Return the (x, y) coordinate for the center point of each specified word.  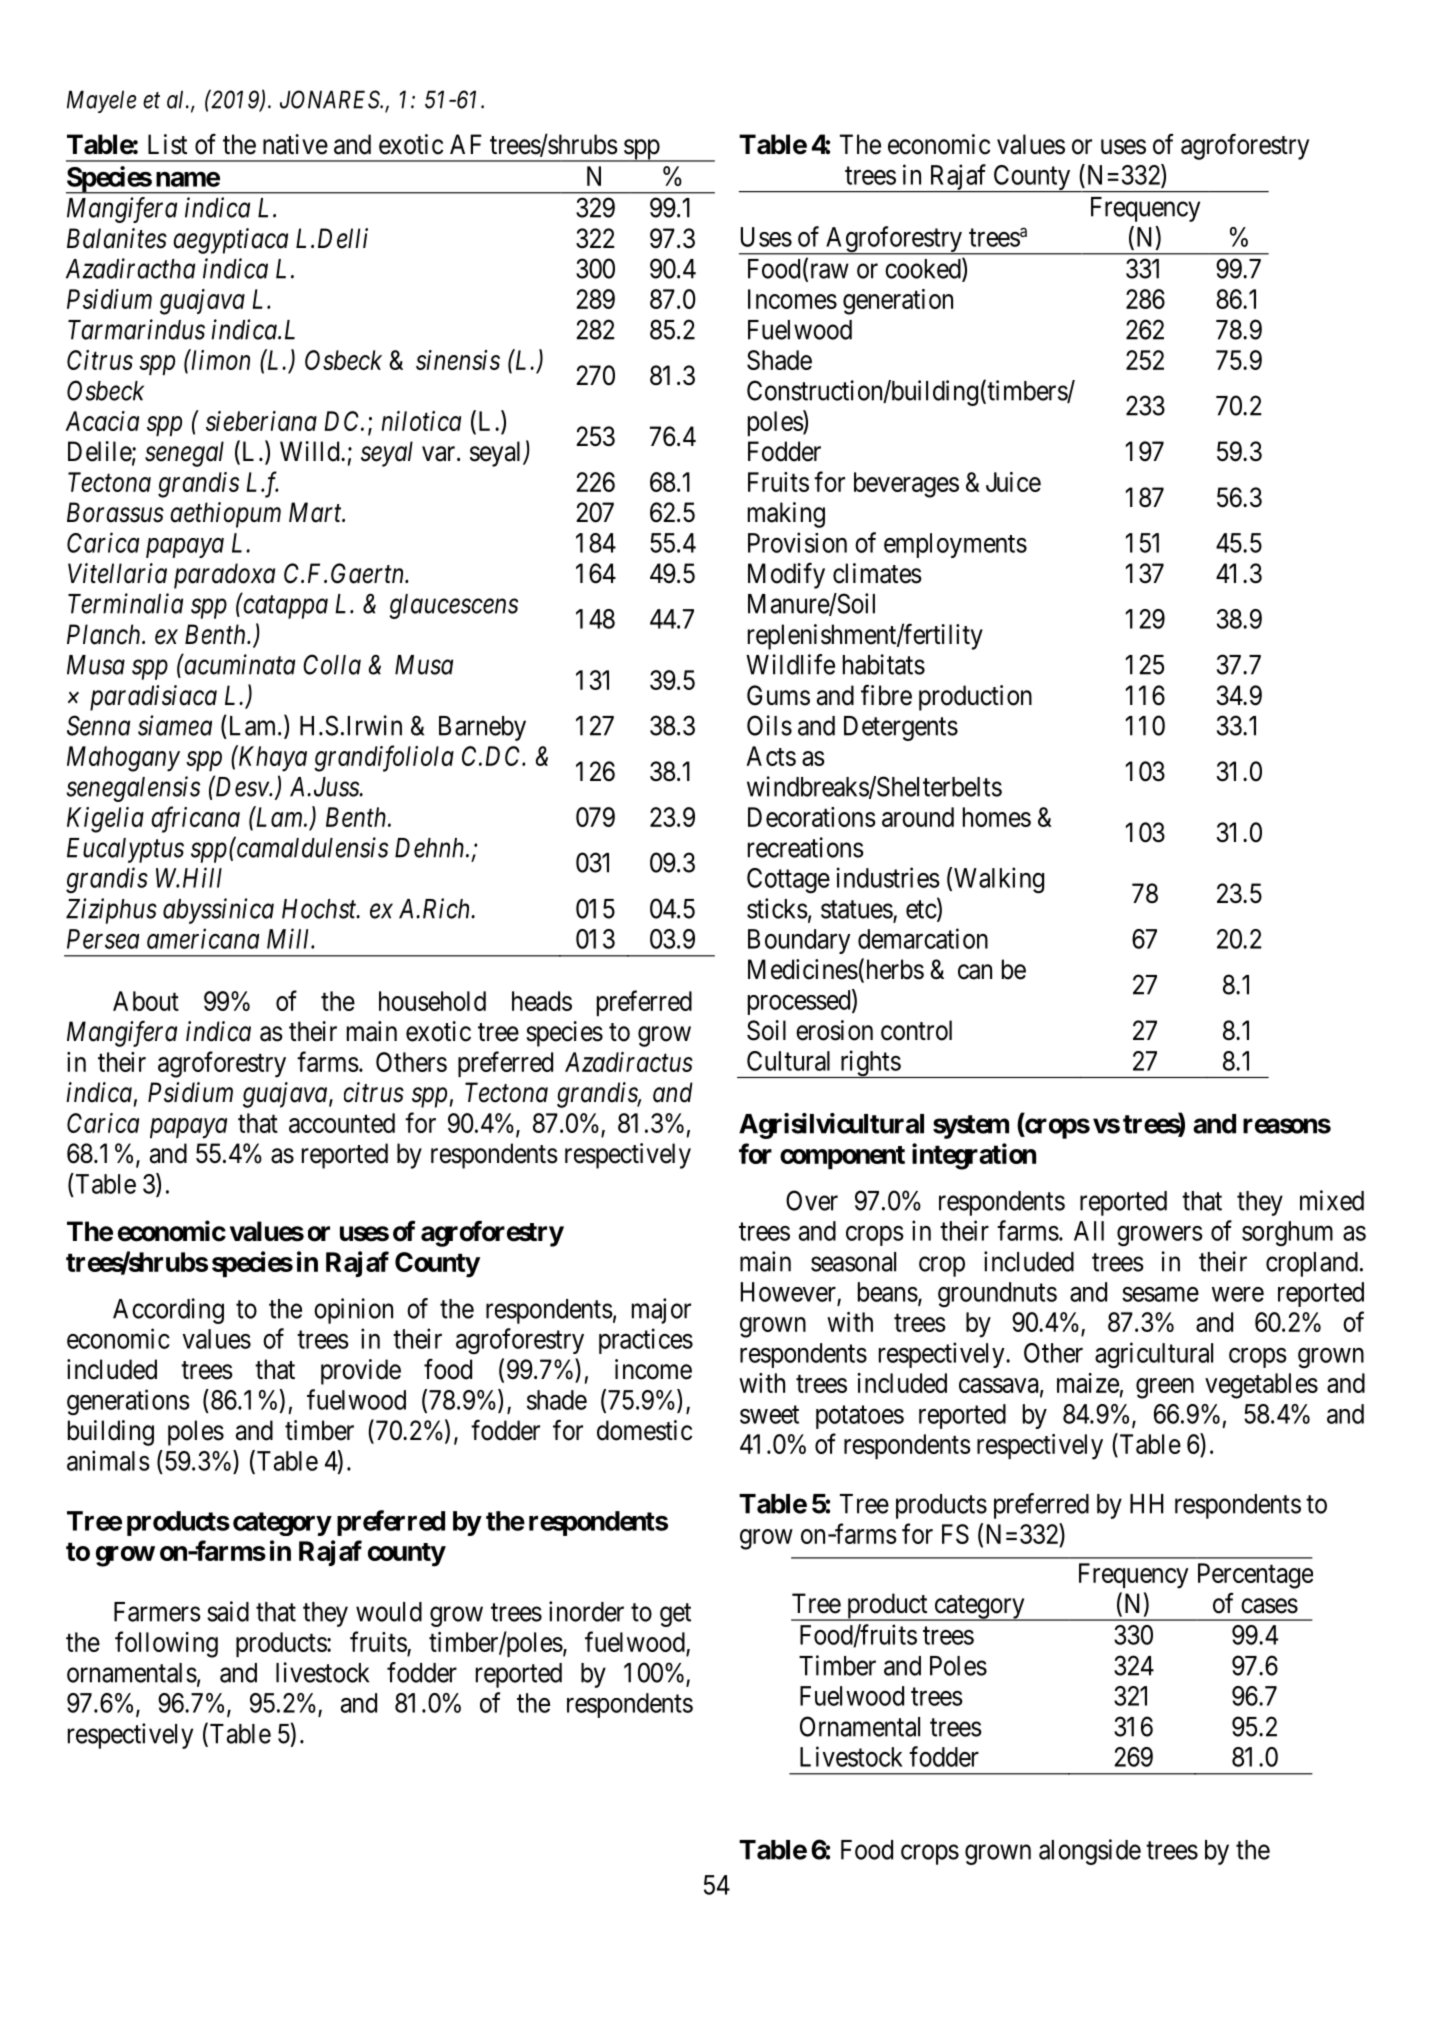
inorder (586, 1611)
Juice (1013, 482)
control (916, 1030)
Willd (311, 451)
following (166, 1644)
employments (955, 545)
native (295, 144)
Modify (786, 576)
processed (800, 1002)
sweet (769, 1415)
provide (361, 1372)
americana (203, 939)
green (1165, 1388)
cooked (924, 269)
